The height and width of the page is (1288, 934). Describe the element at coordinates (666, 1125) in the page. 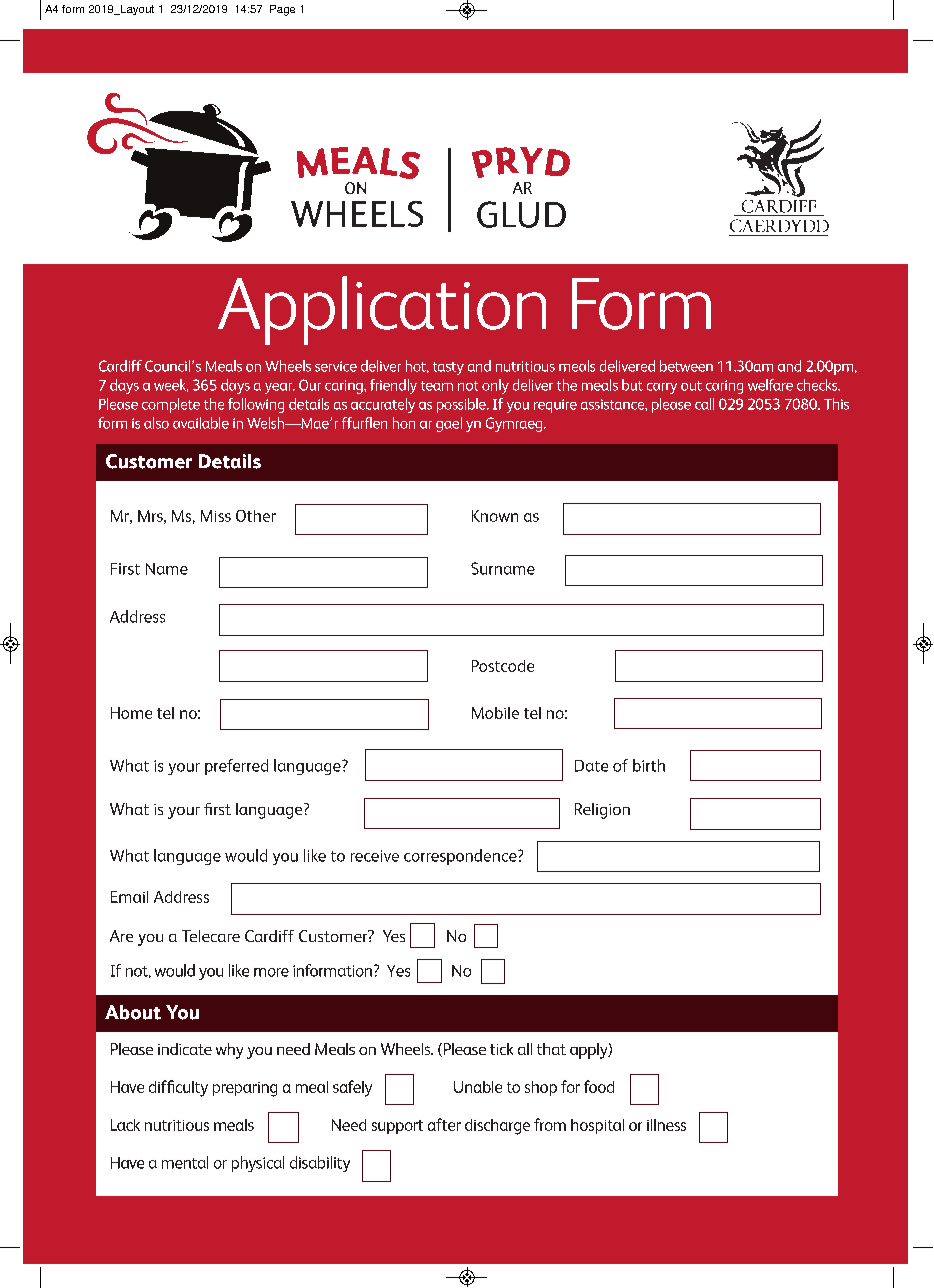

I see `illness` at that location.
